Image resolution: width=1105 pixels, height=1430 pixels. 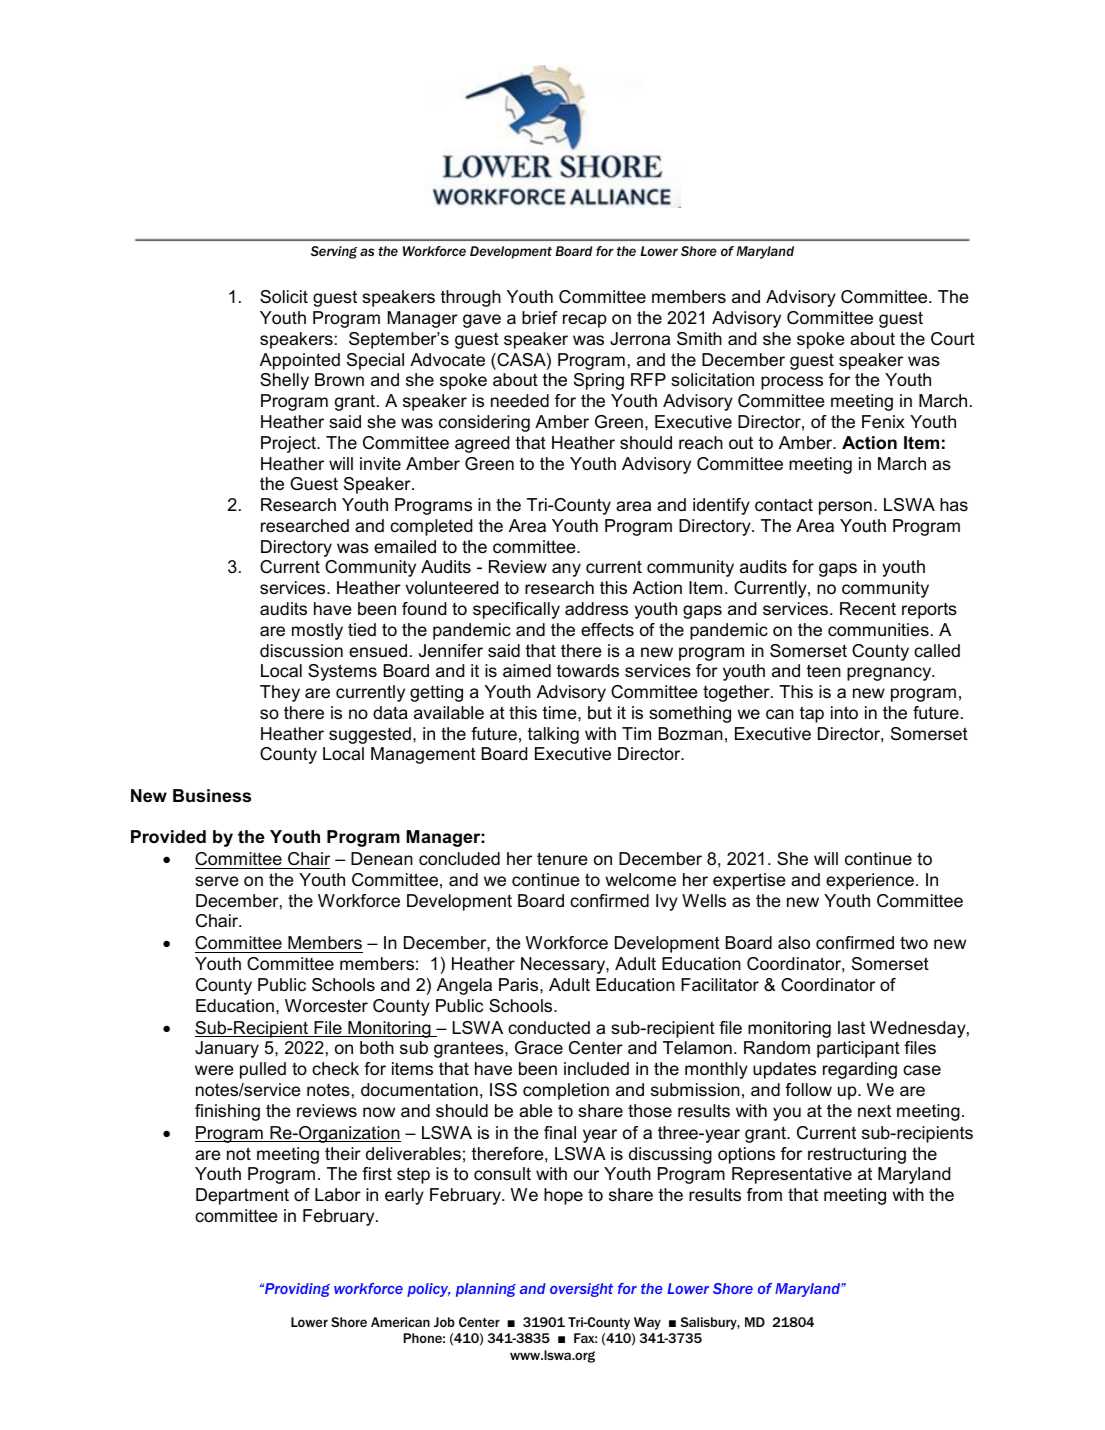 What do you see at coordinates (242, 1196) in the image?
I see `Department` at bounding box center [242, 1196].
